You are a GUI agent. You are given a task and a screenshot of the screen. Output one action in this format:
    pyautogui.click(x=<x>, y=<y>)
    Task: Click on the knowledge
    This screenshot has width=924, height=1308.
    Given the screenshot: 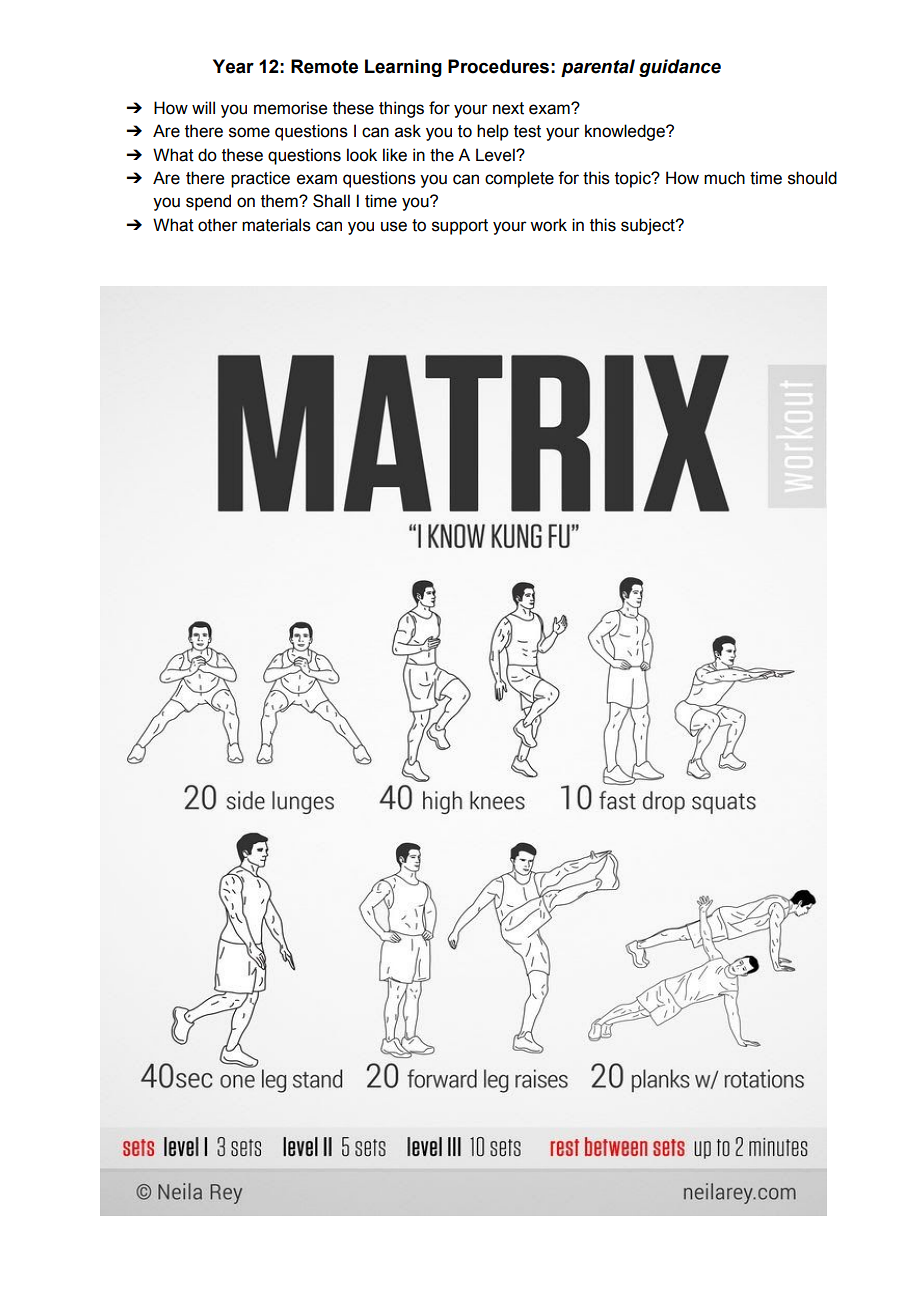 What is the action you would take?
    pyautogui.click(x=626, y=132)
